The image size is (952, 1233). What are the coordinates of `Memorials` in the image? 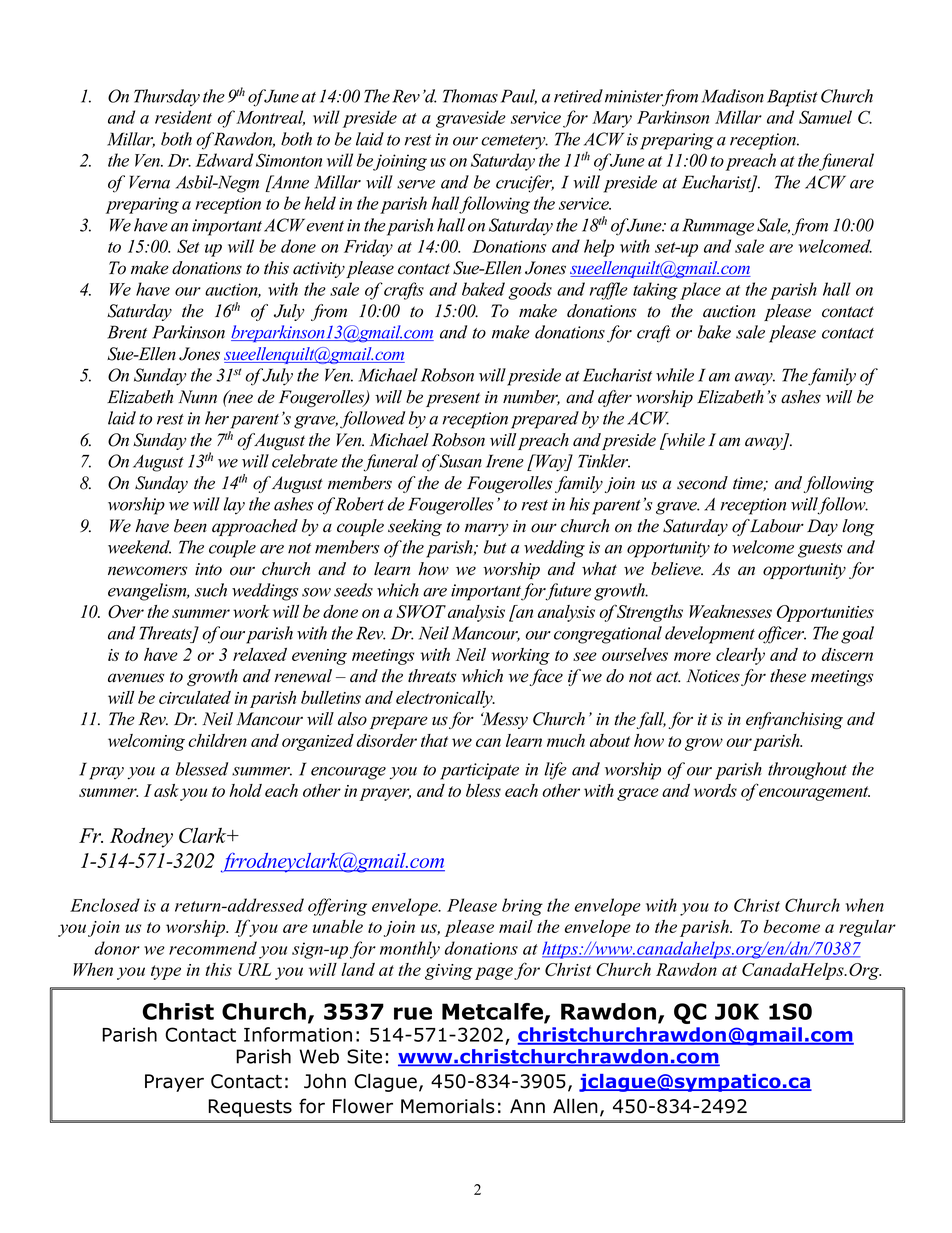 It's located at (447, 1106).
